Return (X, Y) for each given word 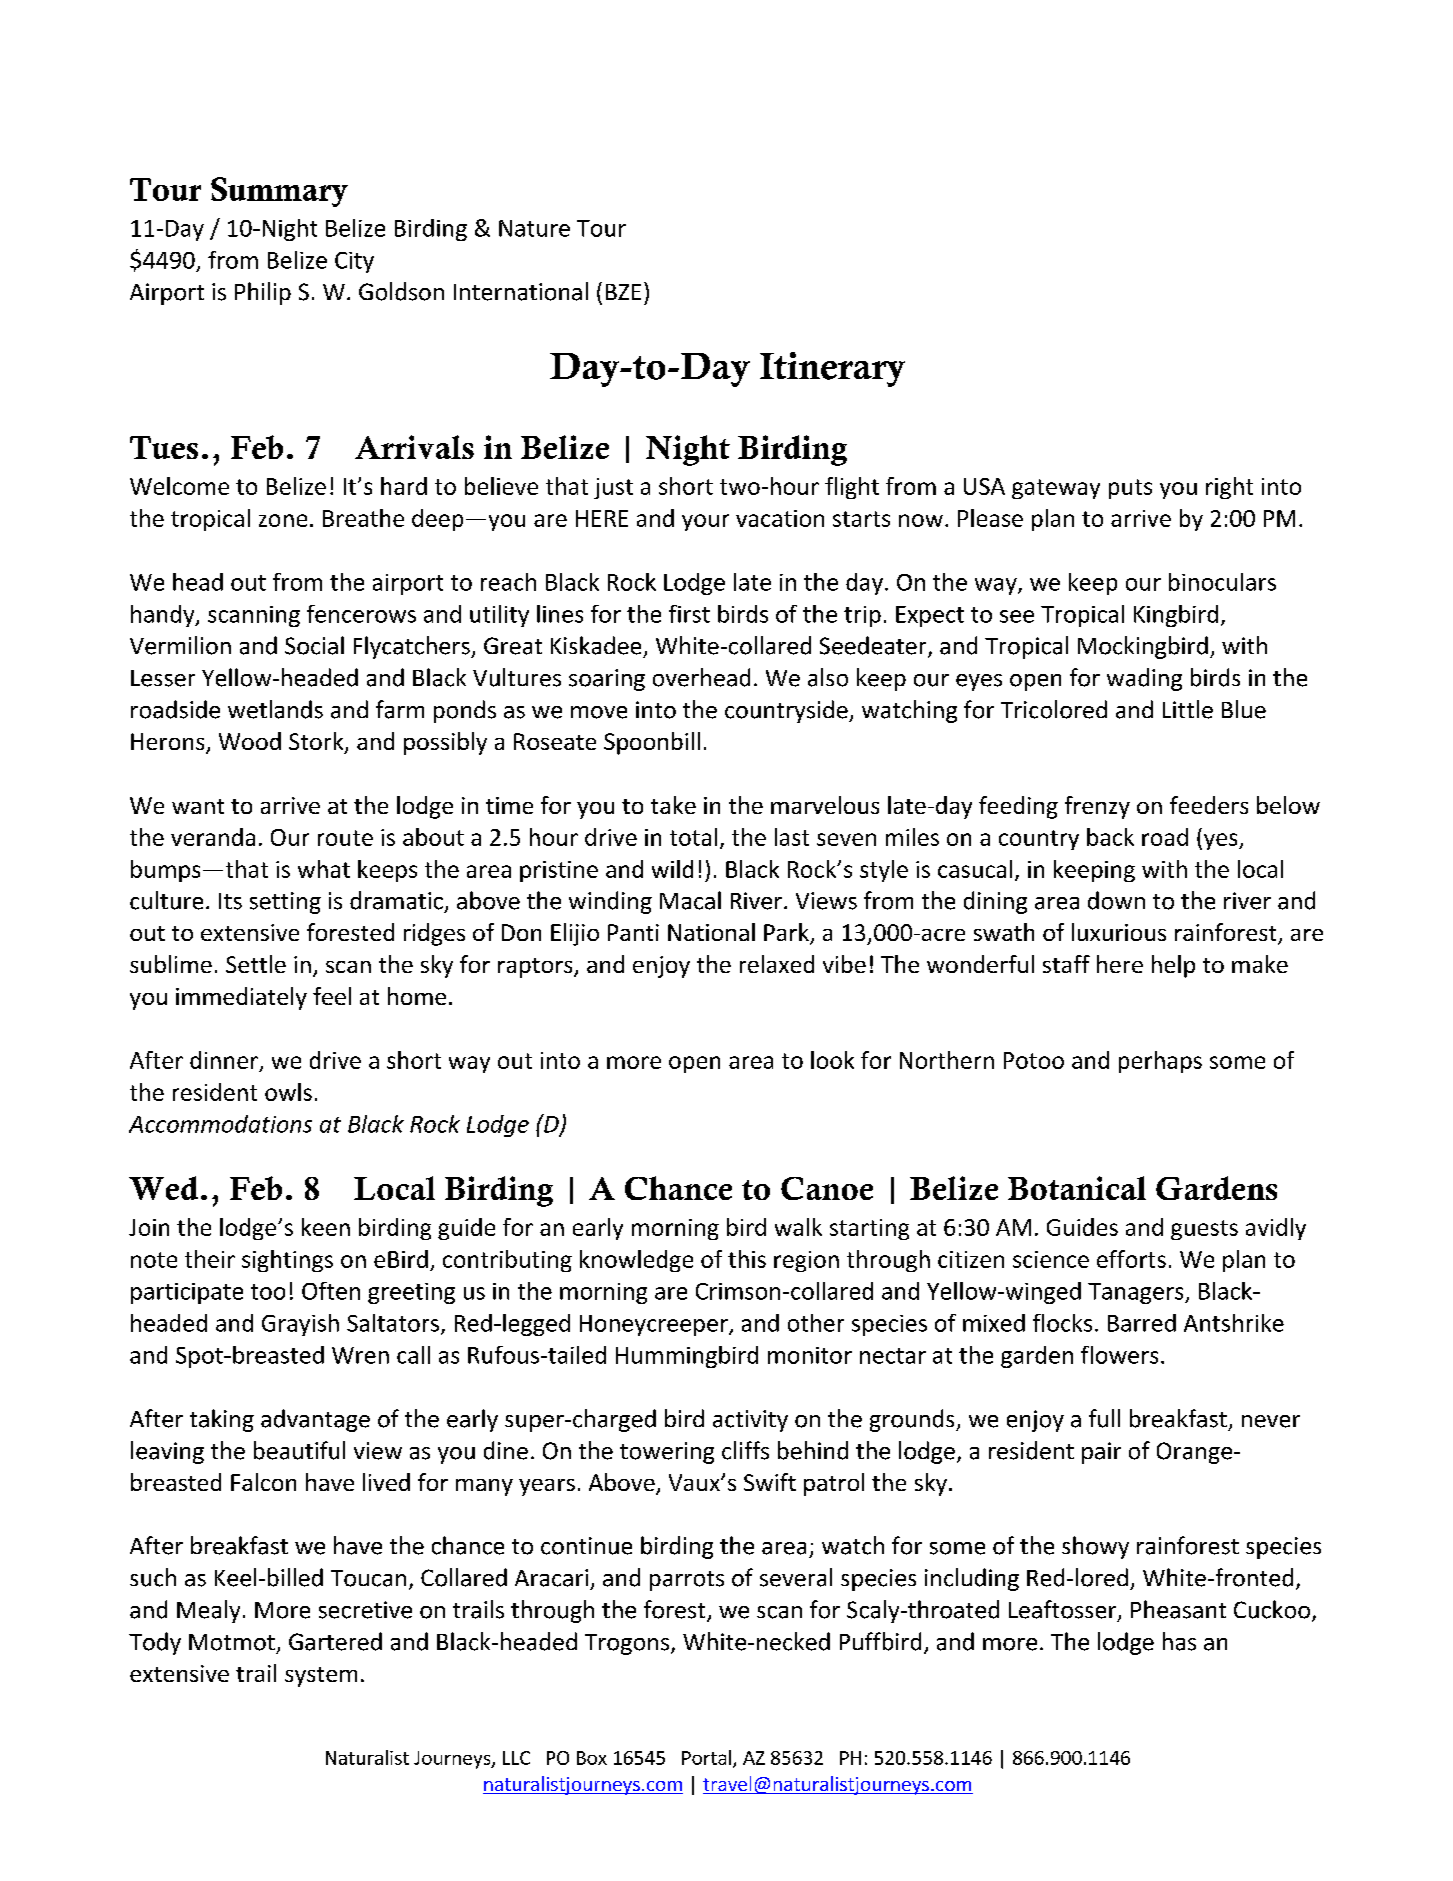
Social (314, 645)
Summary (279, 192)
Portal (708, 1758)
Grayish (300, 1325)
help (1173, 966)
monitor (810, 1355)
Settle (256, 964)
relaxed (777, 964)
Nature (534, 228)
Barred (1142, 1323)
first (689, 614)
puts (1130, 489)
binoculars (1222, 582)
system (321, 1677)
